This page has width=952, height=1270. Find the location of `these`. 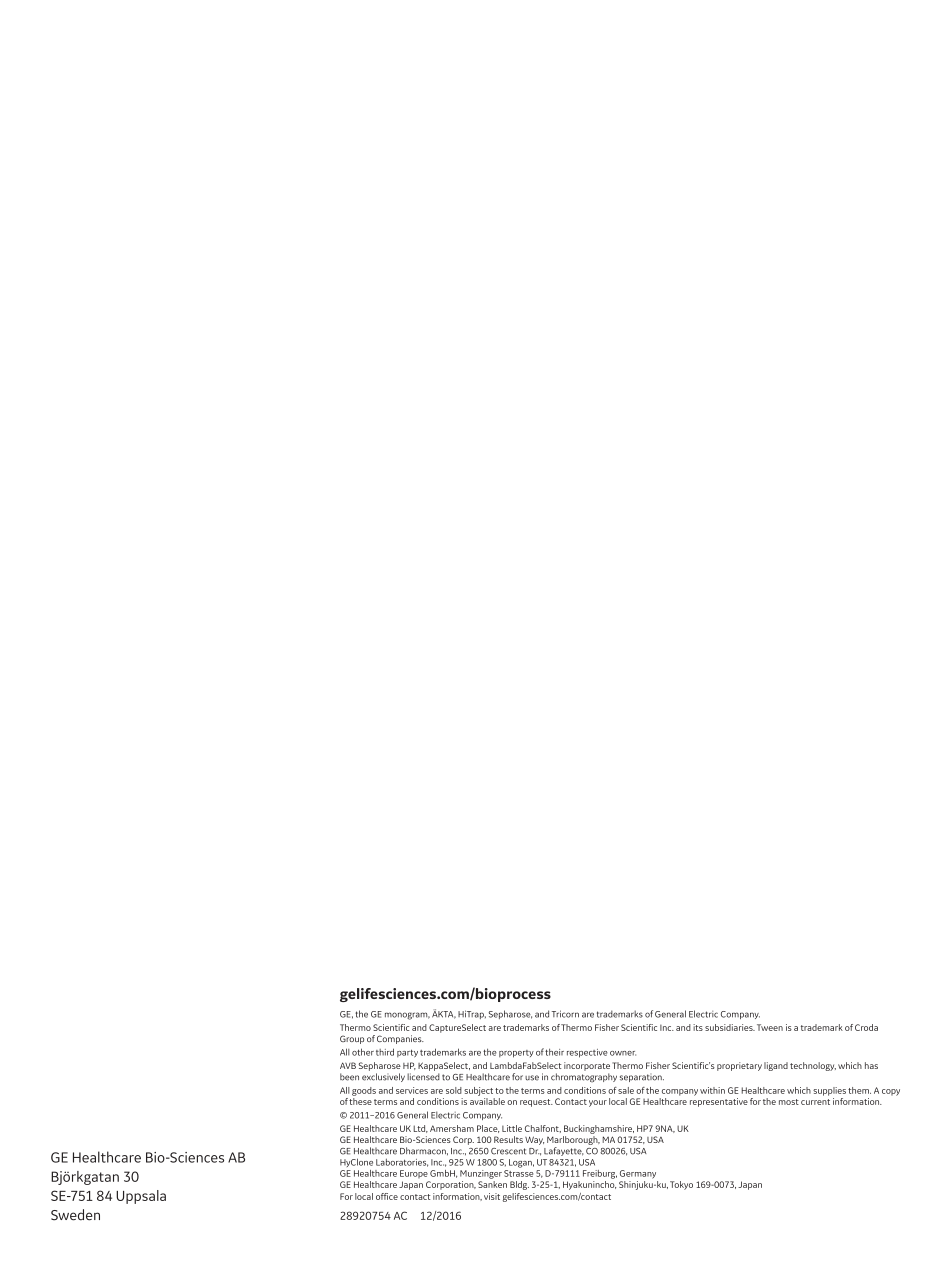

these is located at coordinates (360, 1101).
